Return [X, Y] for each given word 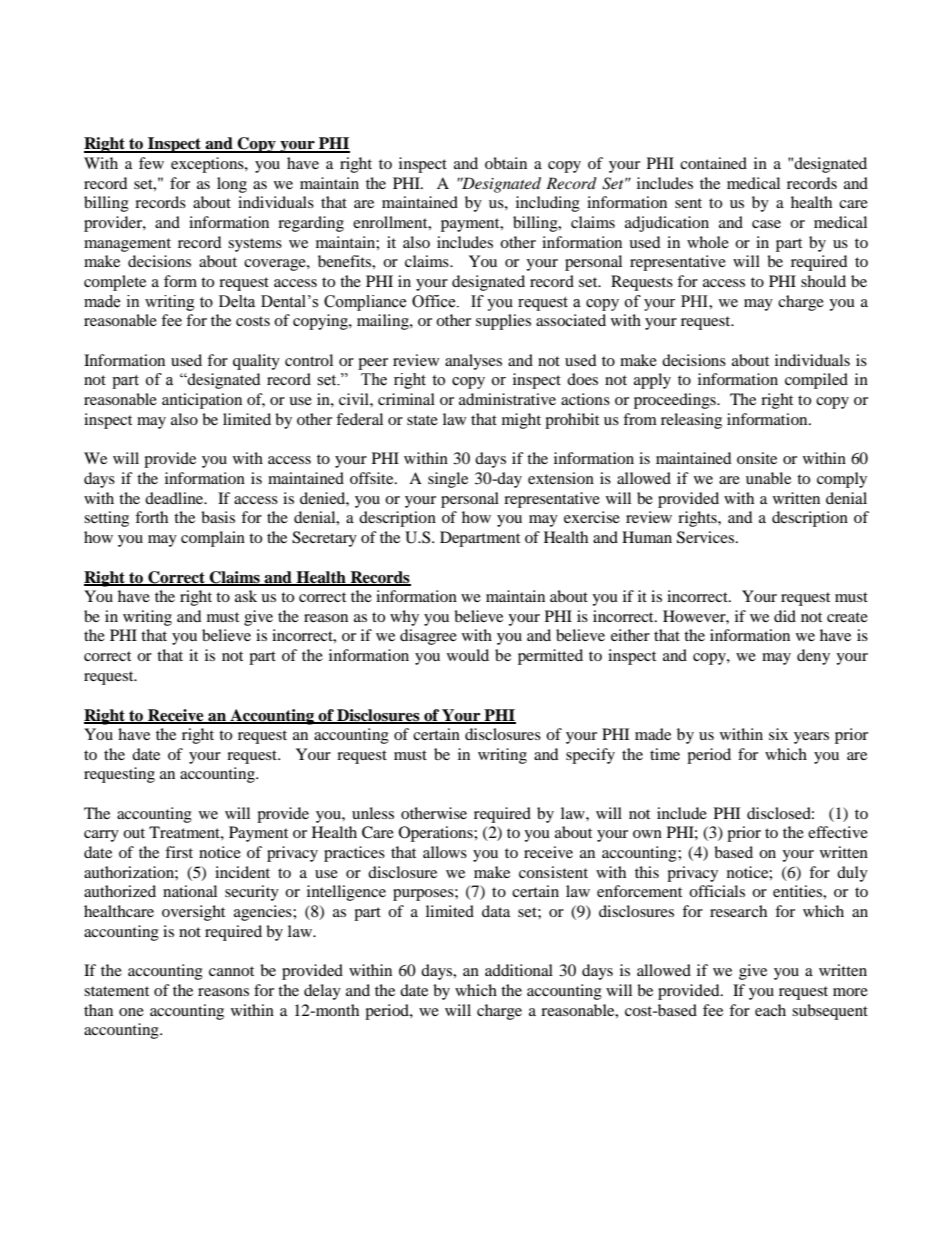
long [232, 185]
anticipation [202, 401]
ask [246, 596]
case [766, 224]
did [785, 616]
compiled [816, 381]
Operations [437, 834]
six [778, 734]
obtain [506, 163]
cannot [231, 971]
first [179, 852]
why [404, 618]
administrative [507, 399]
